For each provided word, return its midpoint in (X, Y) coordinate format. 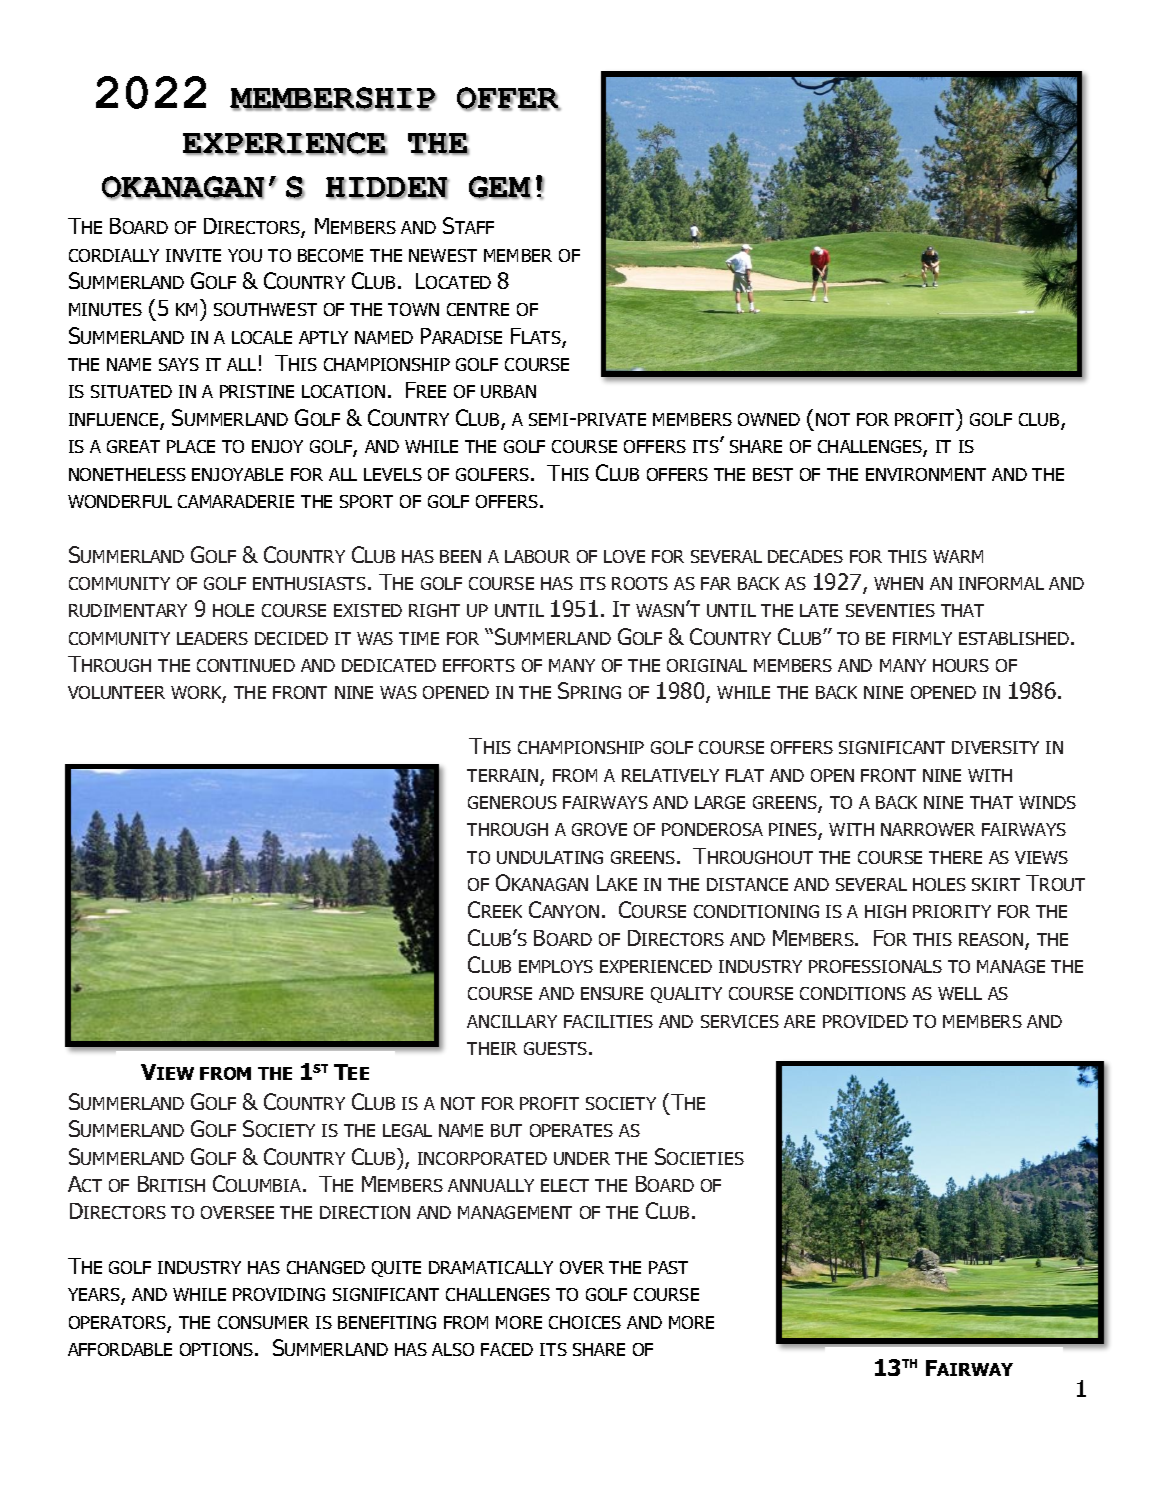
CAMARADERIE (236, 501)
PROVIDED (865, 1021)
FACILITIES (608, 1021)
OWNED (769, 419)
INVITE (193, 255)
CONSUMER (263, 1322)
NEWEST (443, 255)
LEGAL (407, 1130)
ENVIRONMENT (926, 474)
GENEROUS (512, 802)
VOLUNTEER (116, 692)
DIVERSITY (995, 747)
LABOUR (537, 556)
